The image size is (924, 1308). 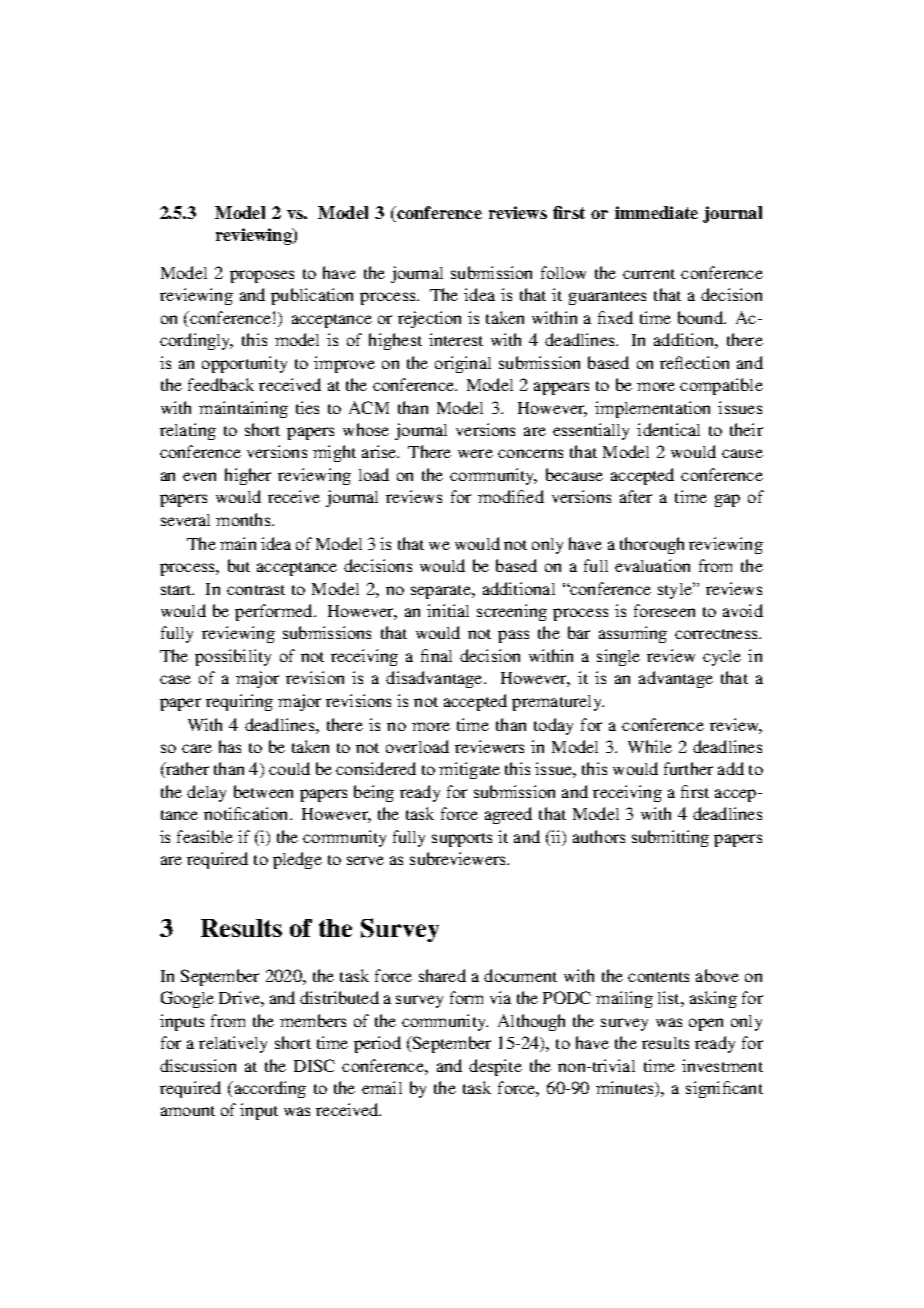 I want to click on according, so click(x=269, y=1089).
